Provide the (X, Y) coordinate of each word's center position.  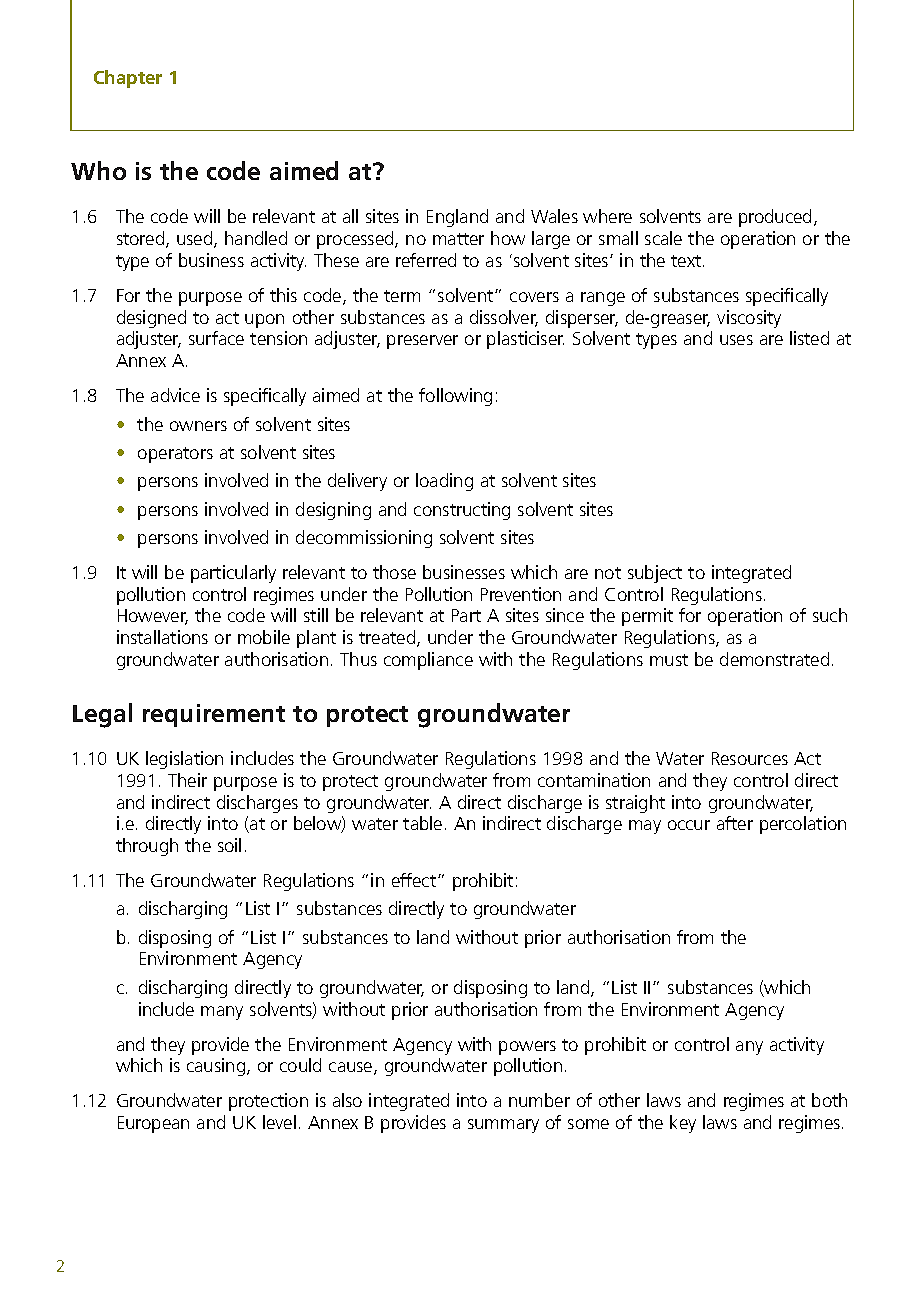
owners (198, 426)
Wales (554, 216)
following (455, 397)
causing (217, 1067)
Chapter (128, 79)
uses (736, 340)
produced (775, 218)
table (422, 823)
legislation (184, 760)
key (683, 1124)
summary (503, 1126)
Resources (750, 758)
